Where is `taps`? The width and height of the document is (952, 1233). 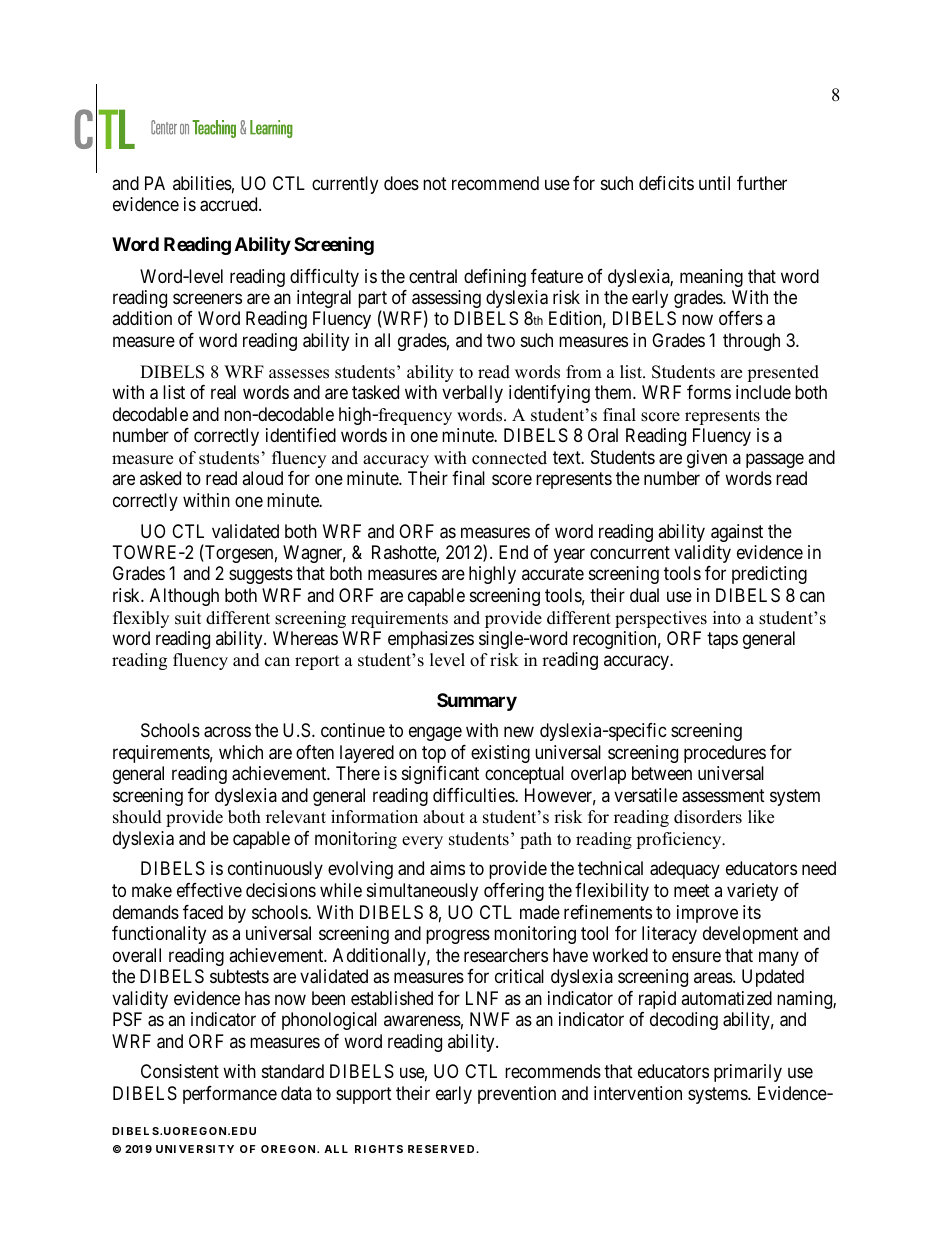 taps is located at coordinates (722, 640).
